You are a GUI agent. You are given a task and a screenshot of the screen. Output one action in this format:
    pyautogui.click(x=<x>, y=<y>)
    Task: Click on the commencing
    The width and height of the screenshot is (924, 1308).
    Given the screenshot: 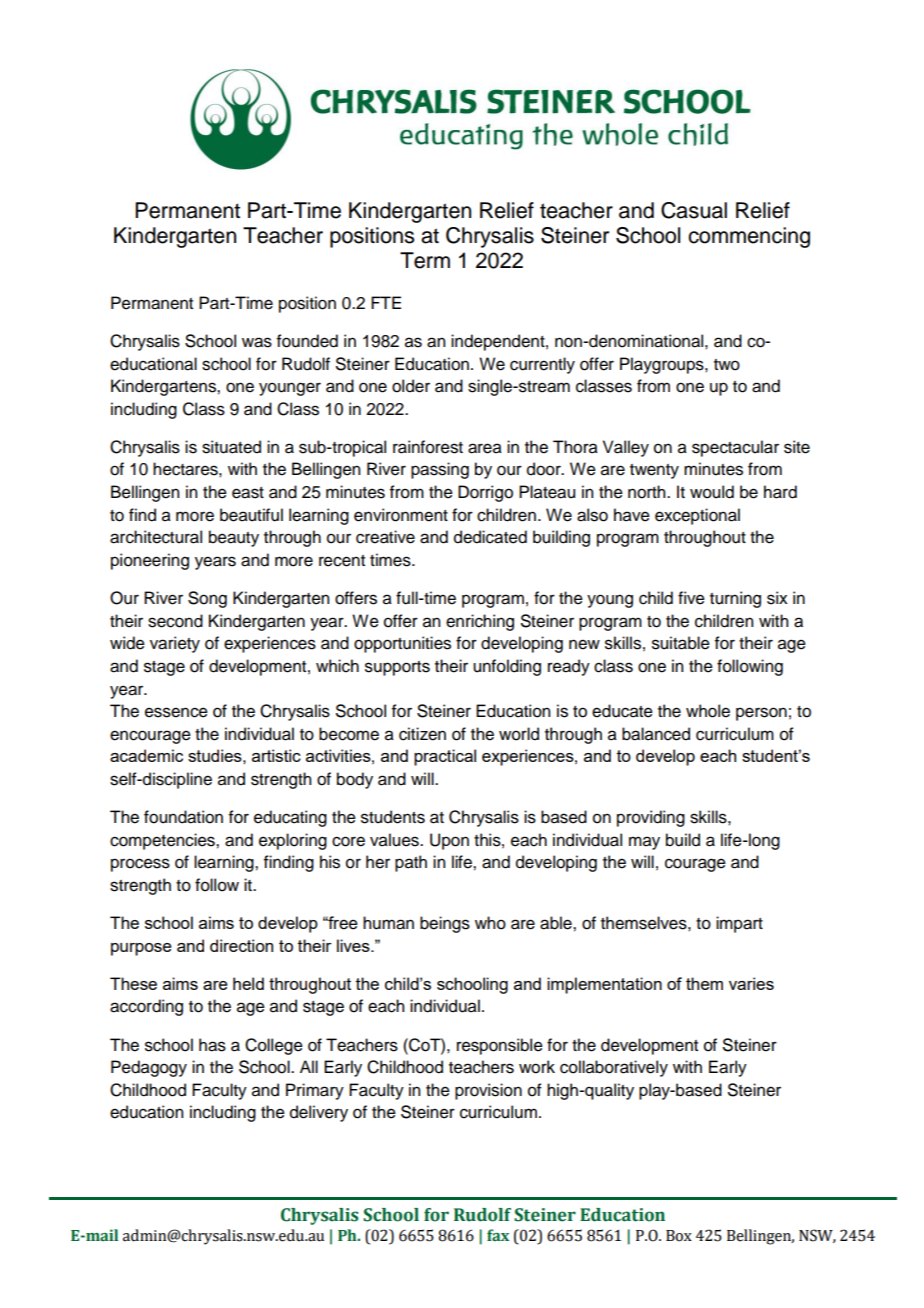 What is the action you would take?
    pyautogui.click(x=749, y=237)
